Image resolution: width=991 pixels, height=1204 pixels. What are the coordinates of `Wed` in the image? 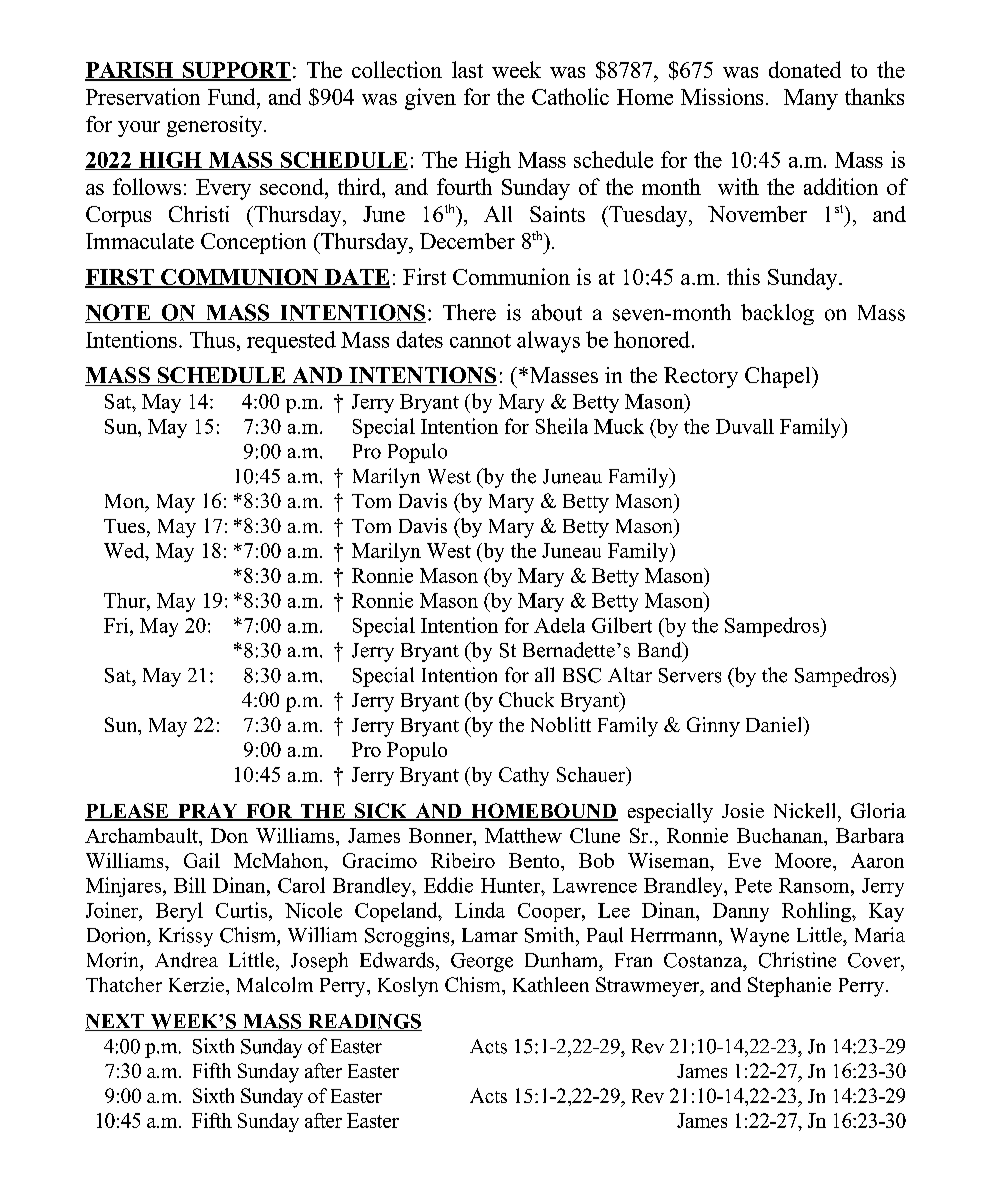 It's located at (125, 552).
